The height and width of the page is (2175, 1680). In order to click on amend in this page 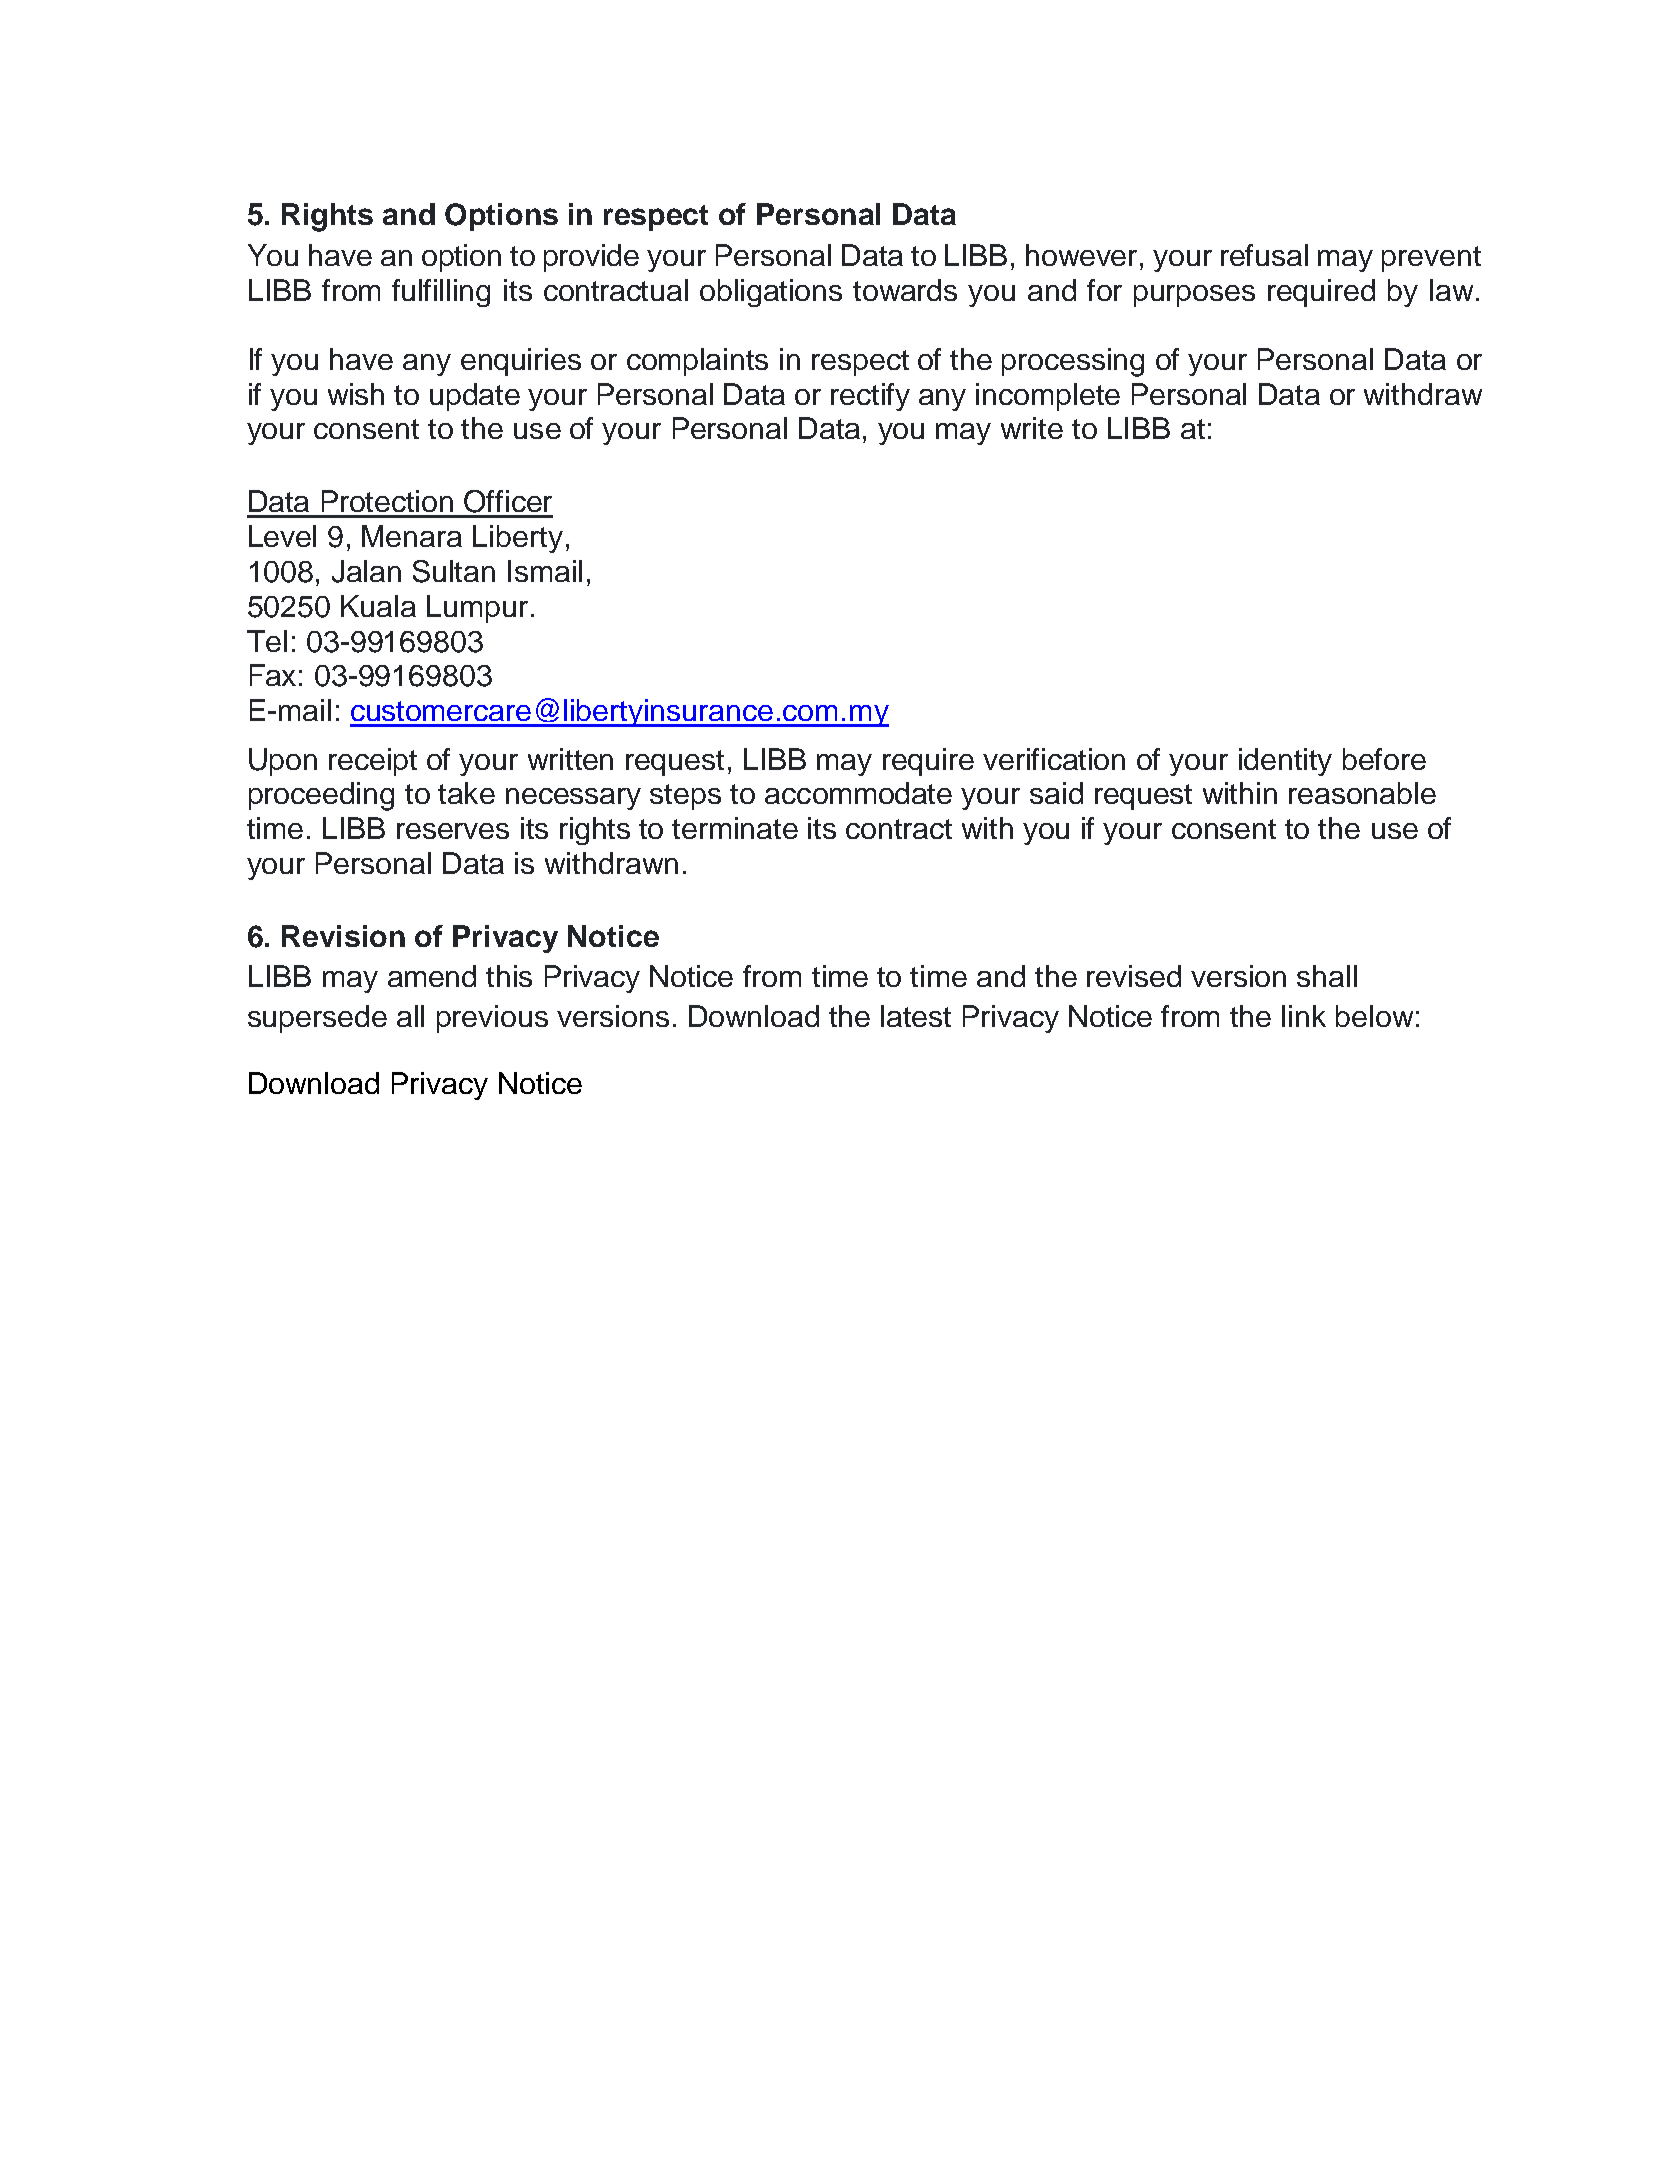, I will do `click(432, 976)`.
